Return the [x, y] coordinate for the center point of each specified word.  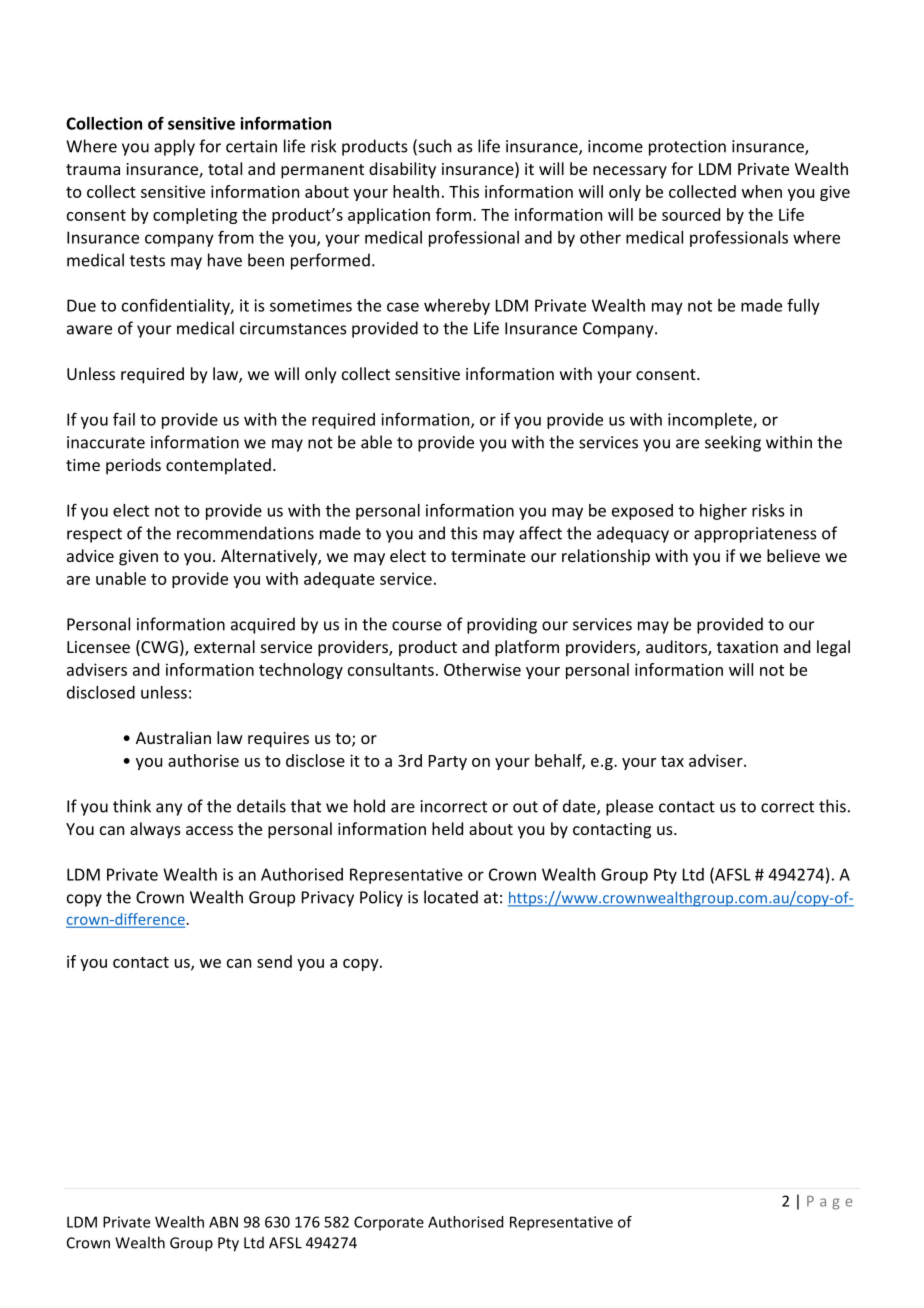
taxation [747, 647]
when [762, 191]
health [416, 191]
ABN [223, 1222]
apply [174, 147]
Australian [173, 737]
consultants [391, 669]
